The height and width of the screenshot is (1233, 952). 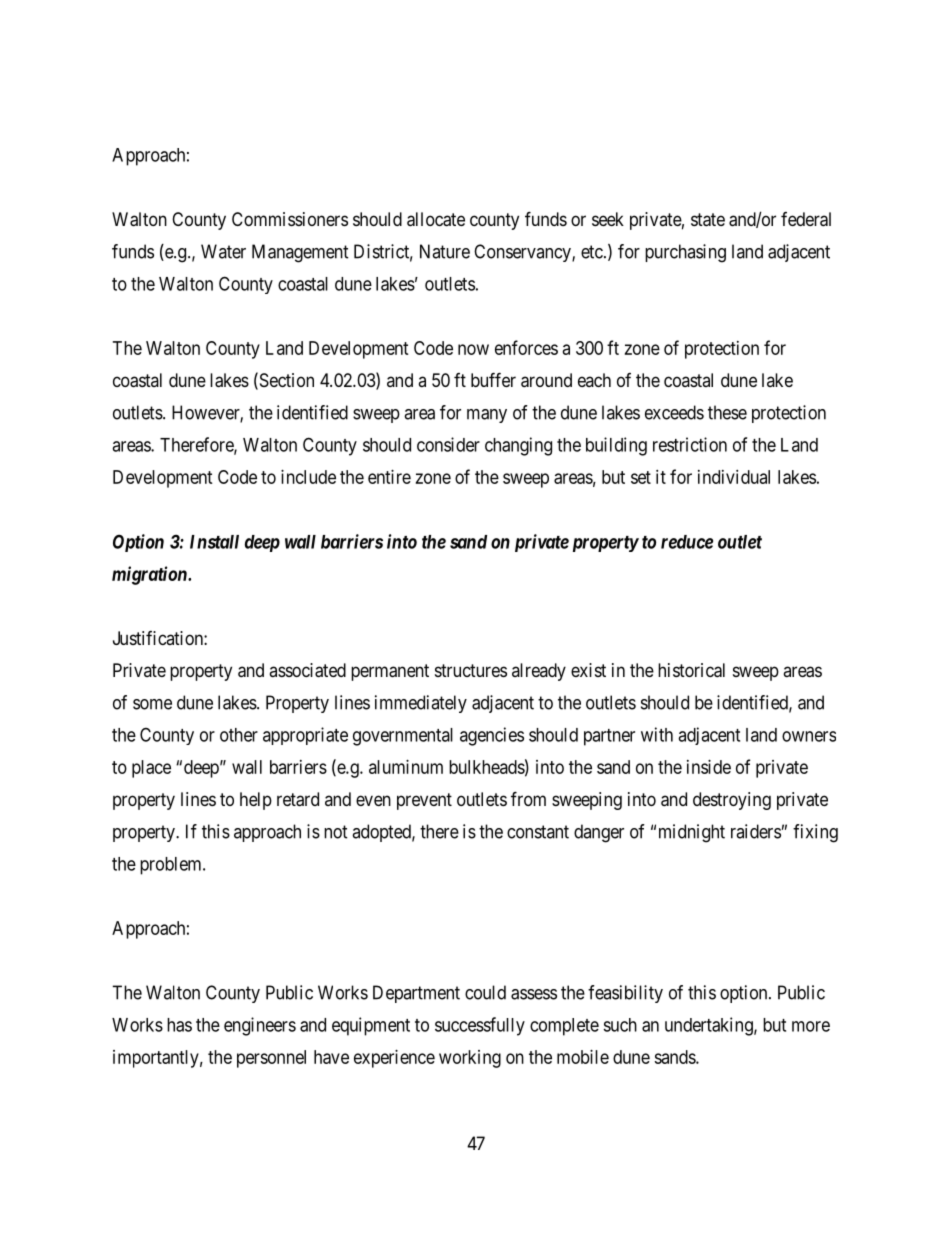 I want to click on consider, so click(x=448, y=444).
